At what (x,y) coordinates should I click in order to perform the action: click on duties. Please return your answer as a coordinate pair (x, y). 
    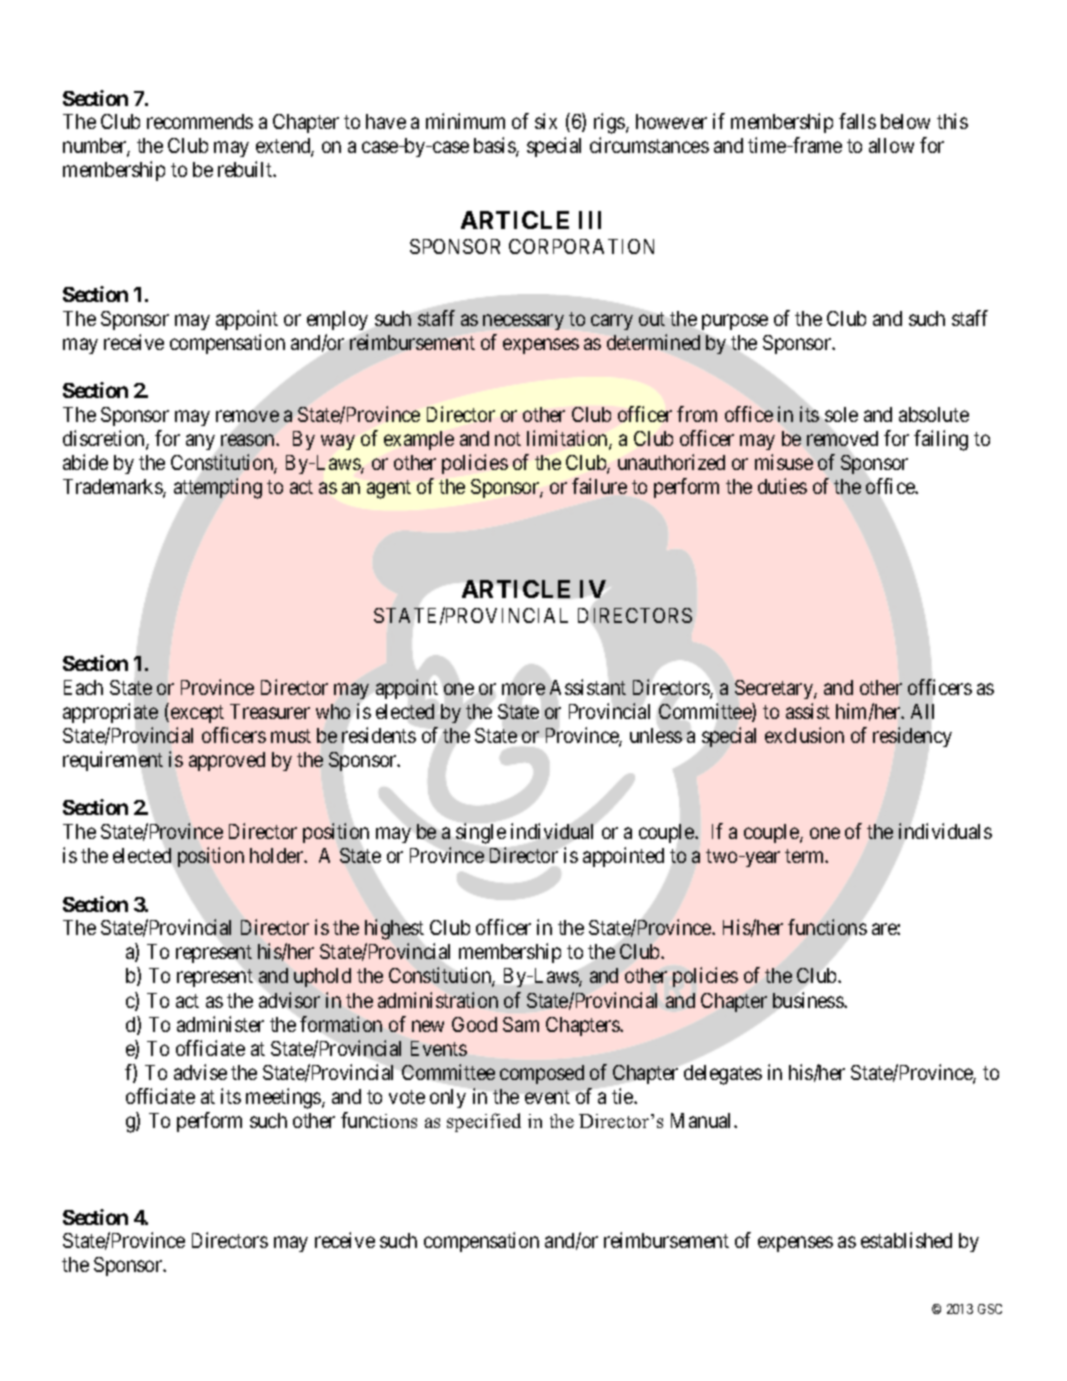
    Looking at the image, I should click on (782, 486).
